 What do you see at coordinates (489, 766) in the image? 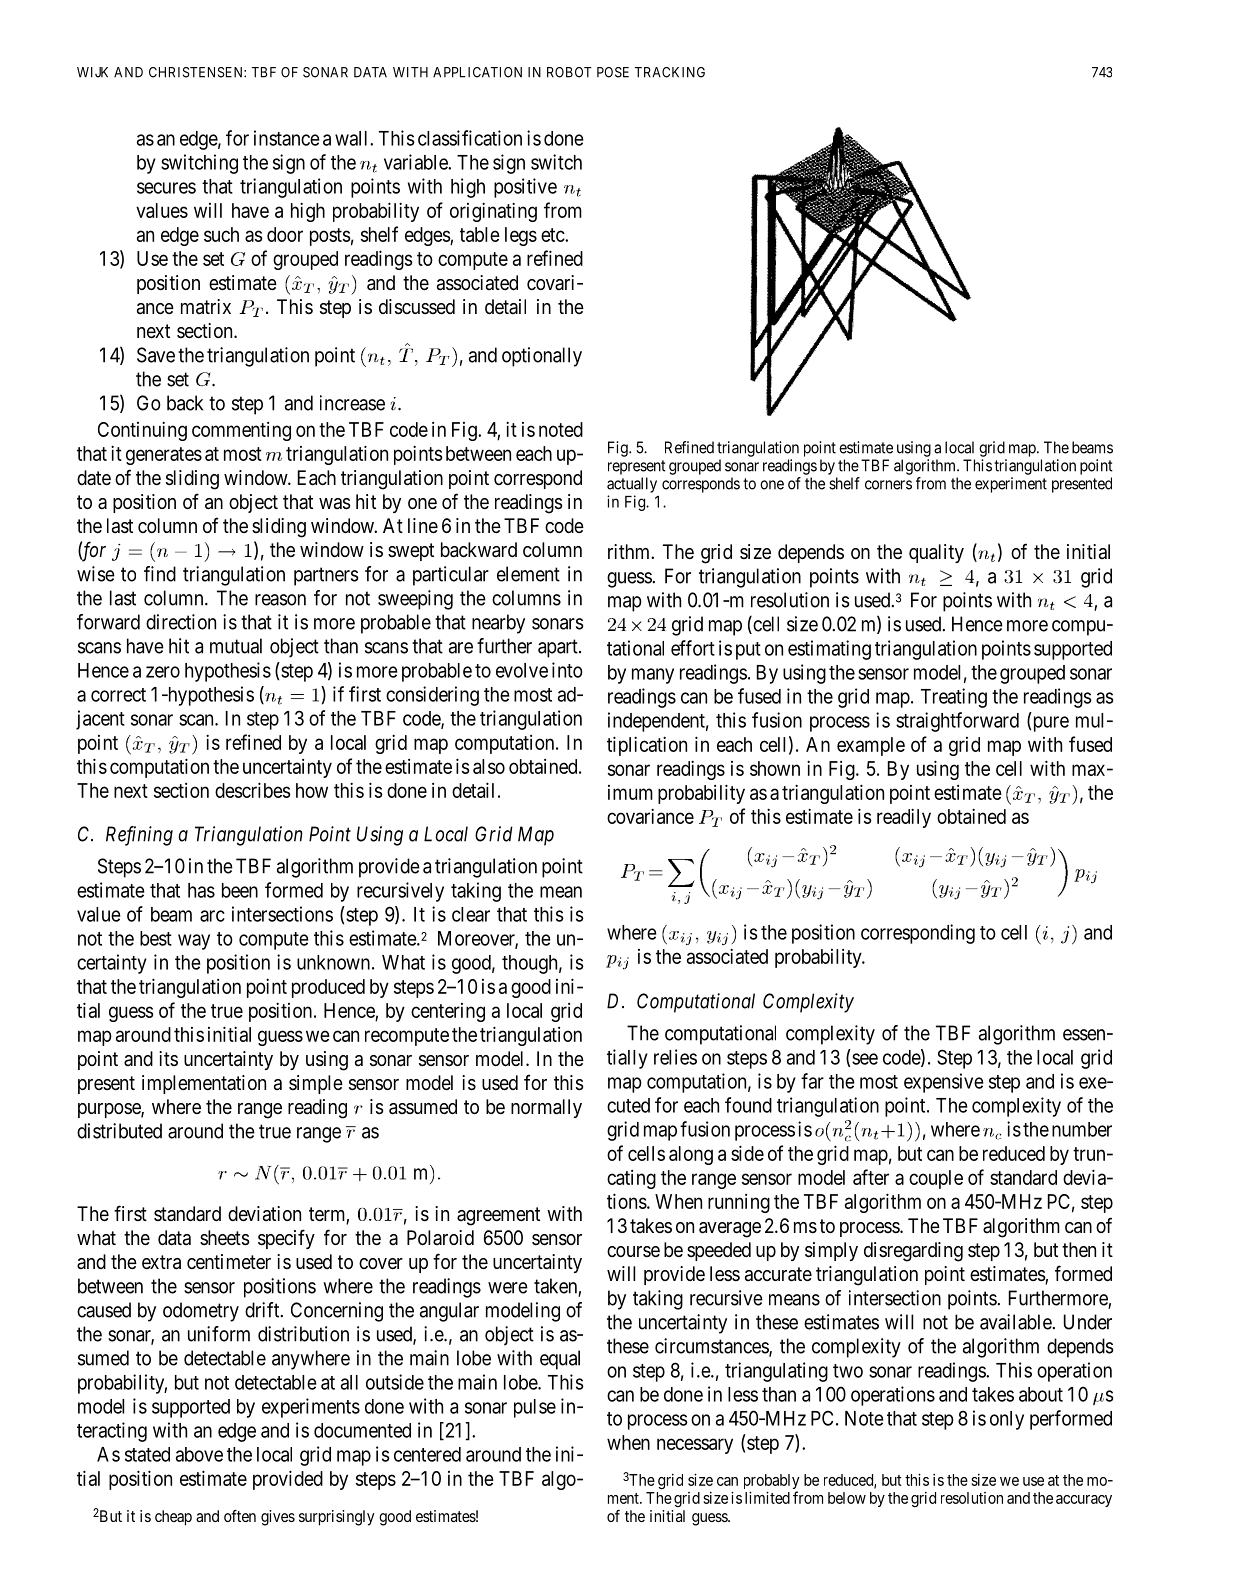
I see `also` at bounding box center [489, 766].
